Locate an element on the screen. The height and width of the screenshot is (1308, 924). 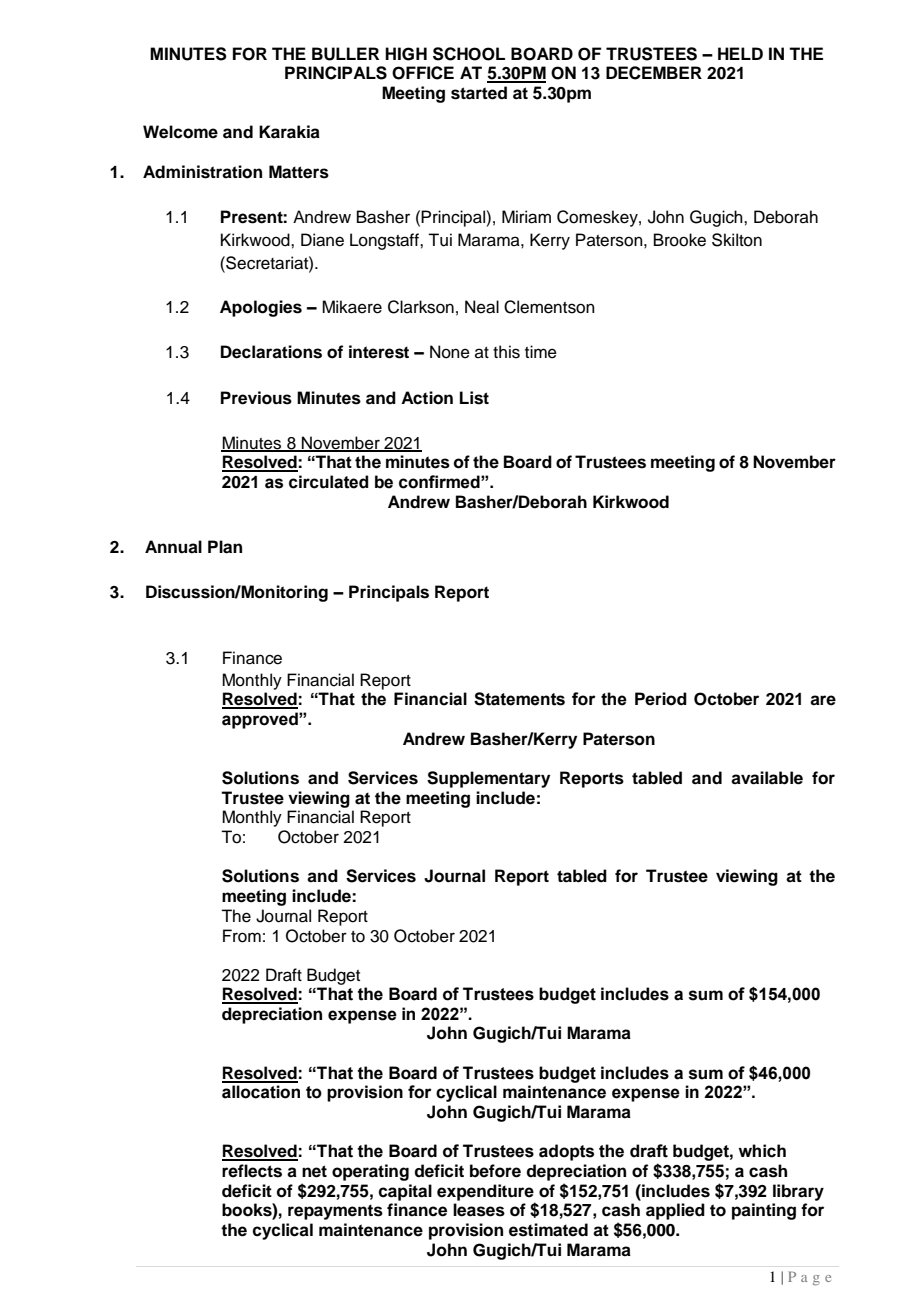
started is located at coordinates (479, 93).
